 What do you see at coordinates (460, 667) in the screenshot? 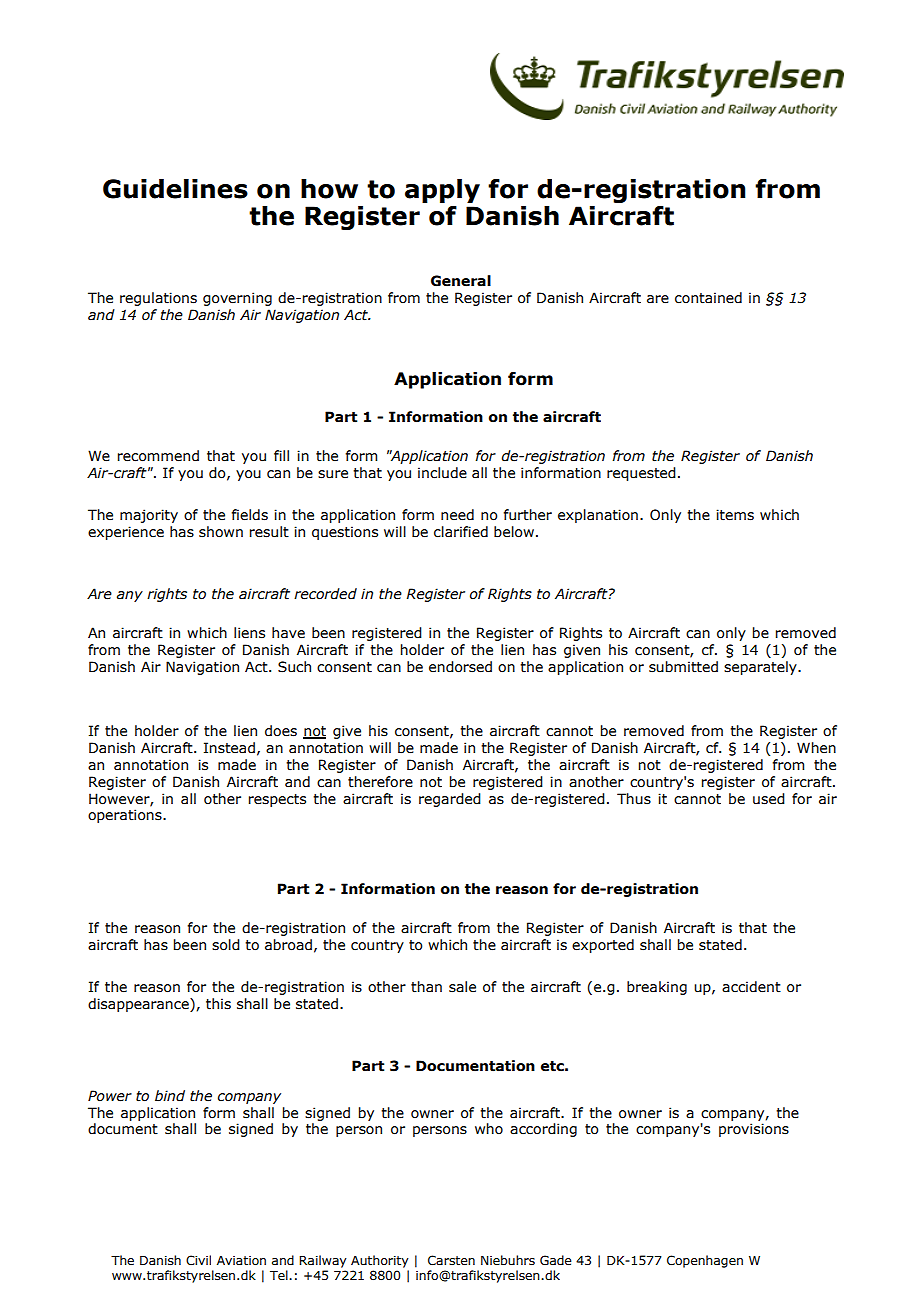
I see `endorsed` at bounding box center [460, 667].
